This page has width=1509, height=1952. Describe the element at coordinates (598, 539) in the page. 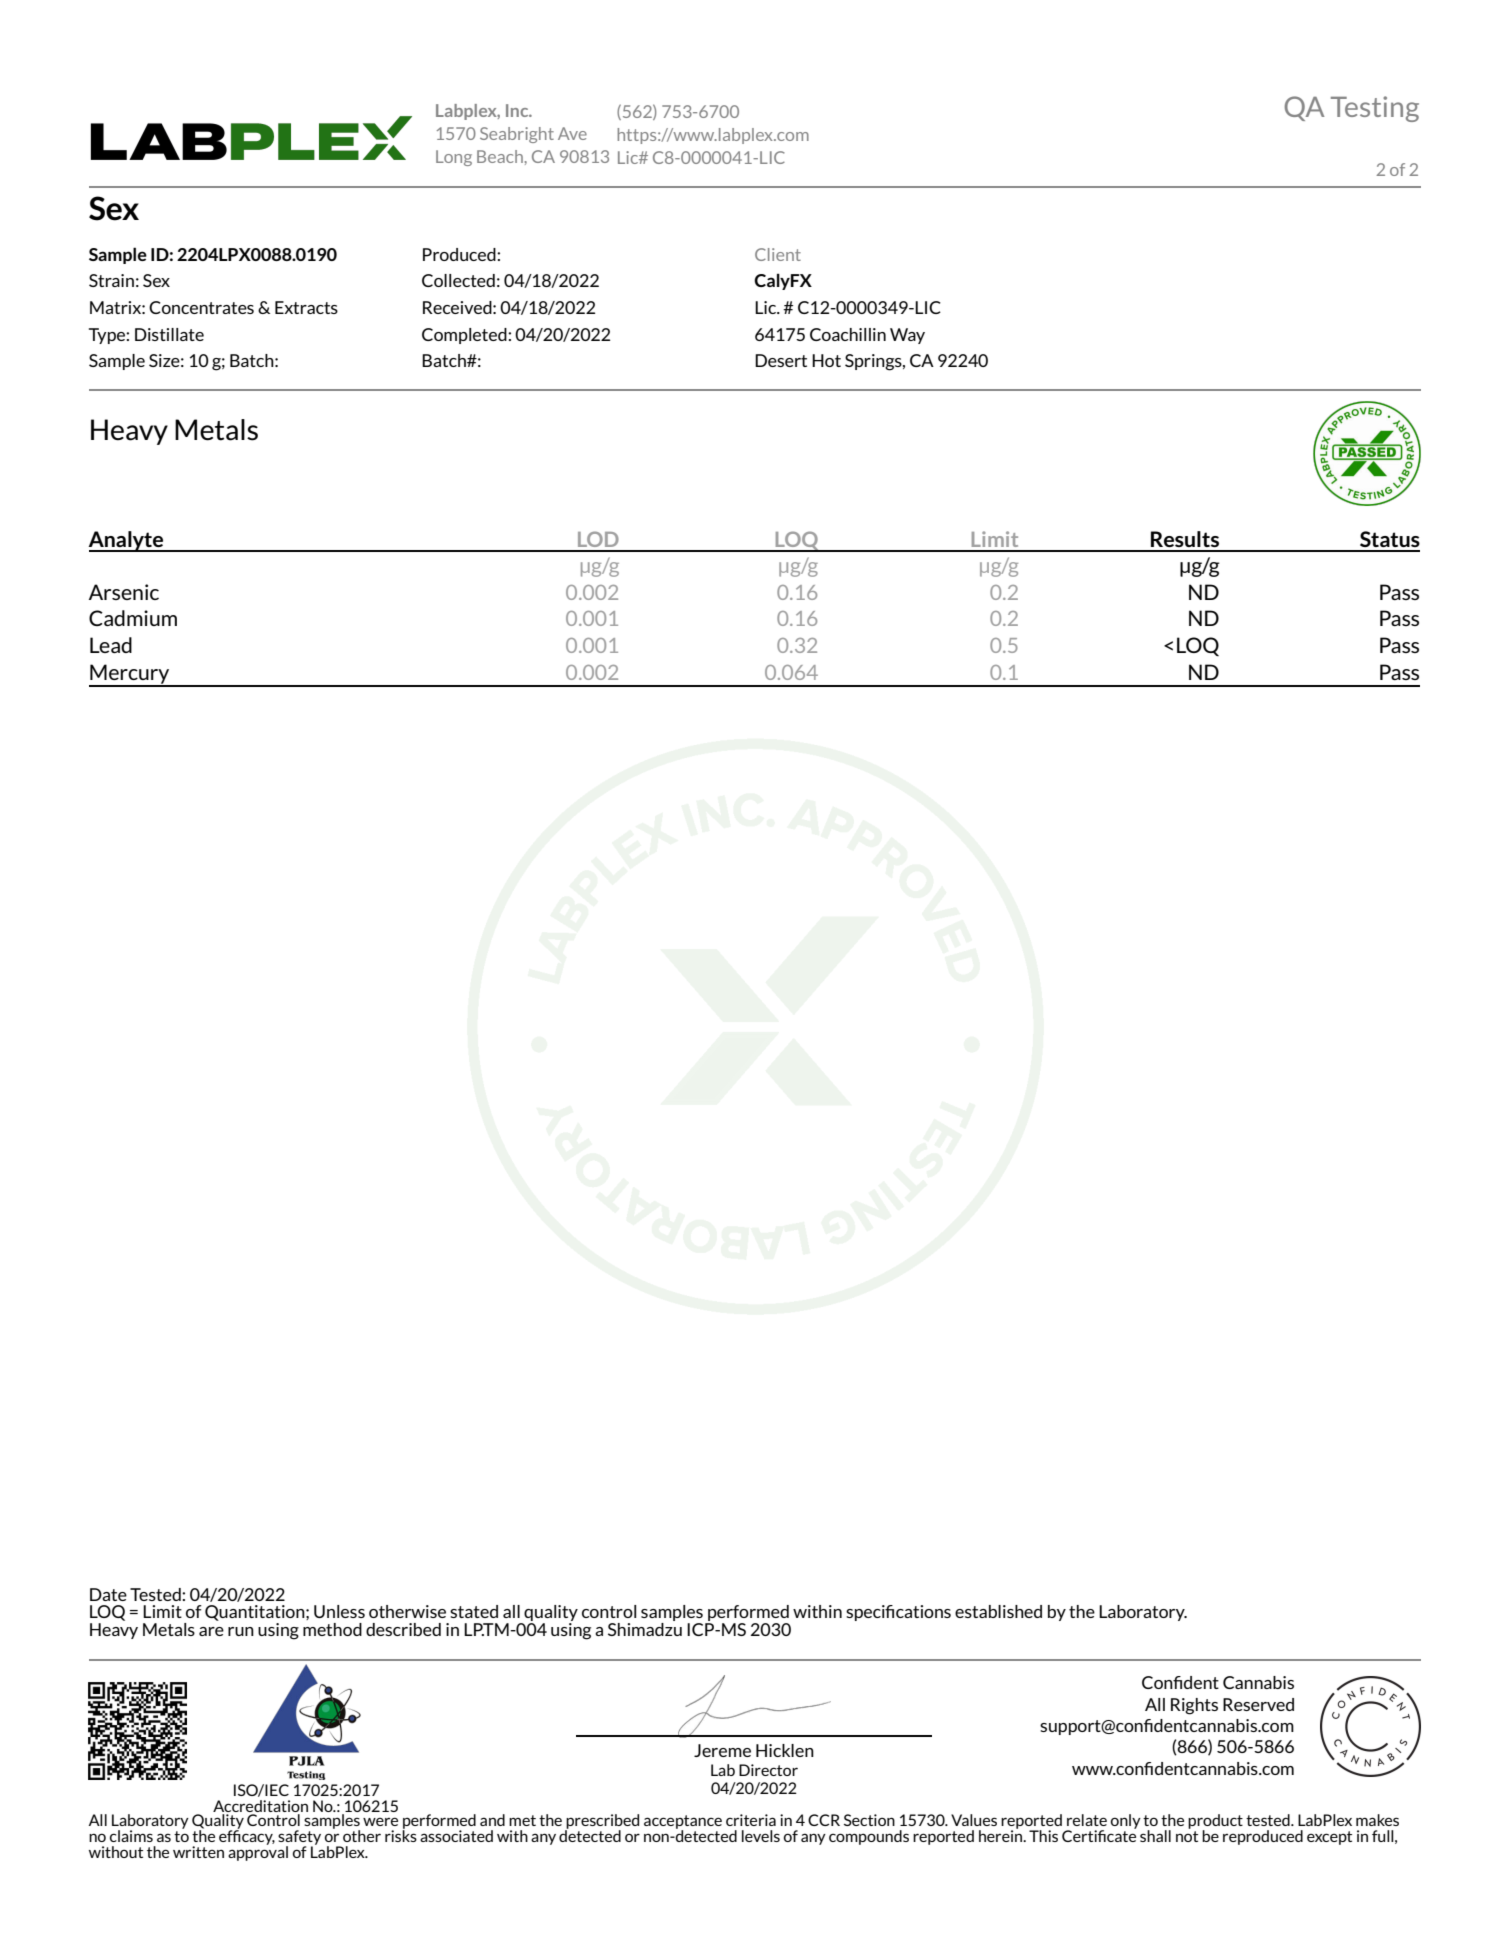

I see `LOD` at that location.
